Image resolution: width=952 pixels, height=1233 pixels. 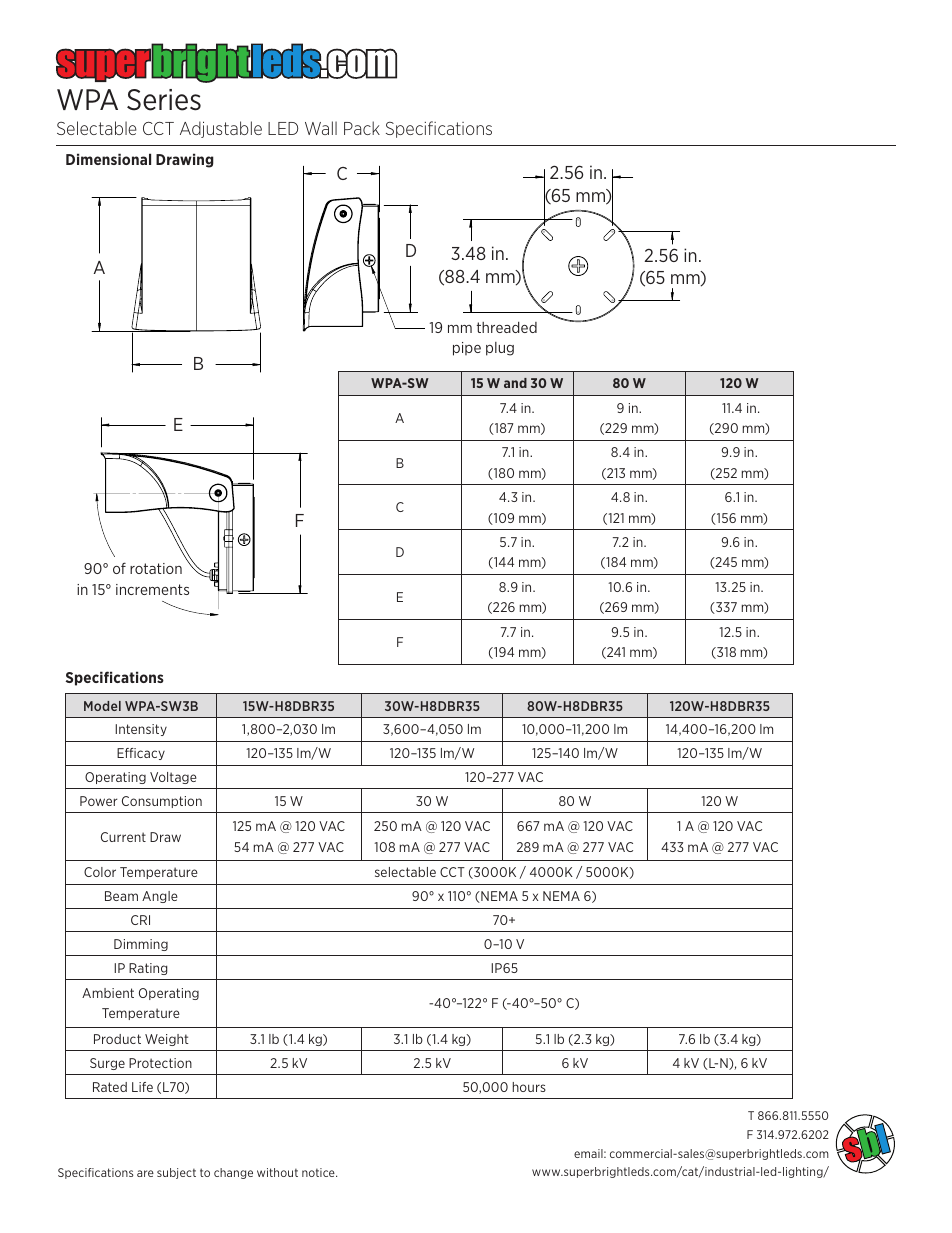 I want to click on Wall, so click(x=321, y=128).
